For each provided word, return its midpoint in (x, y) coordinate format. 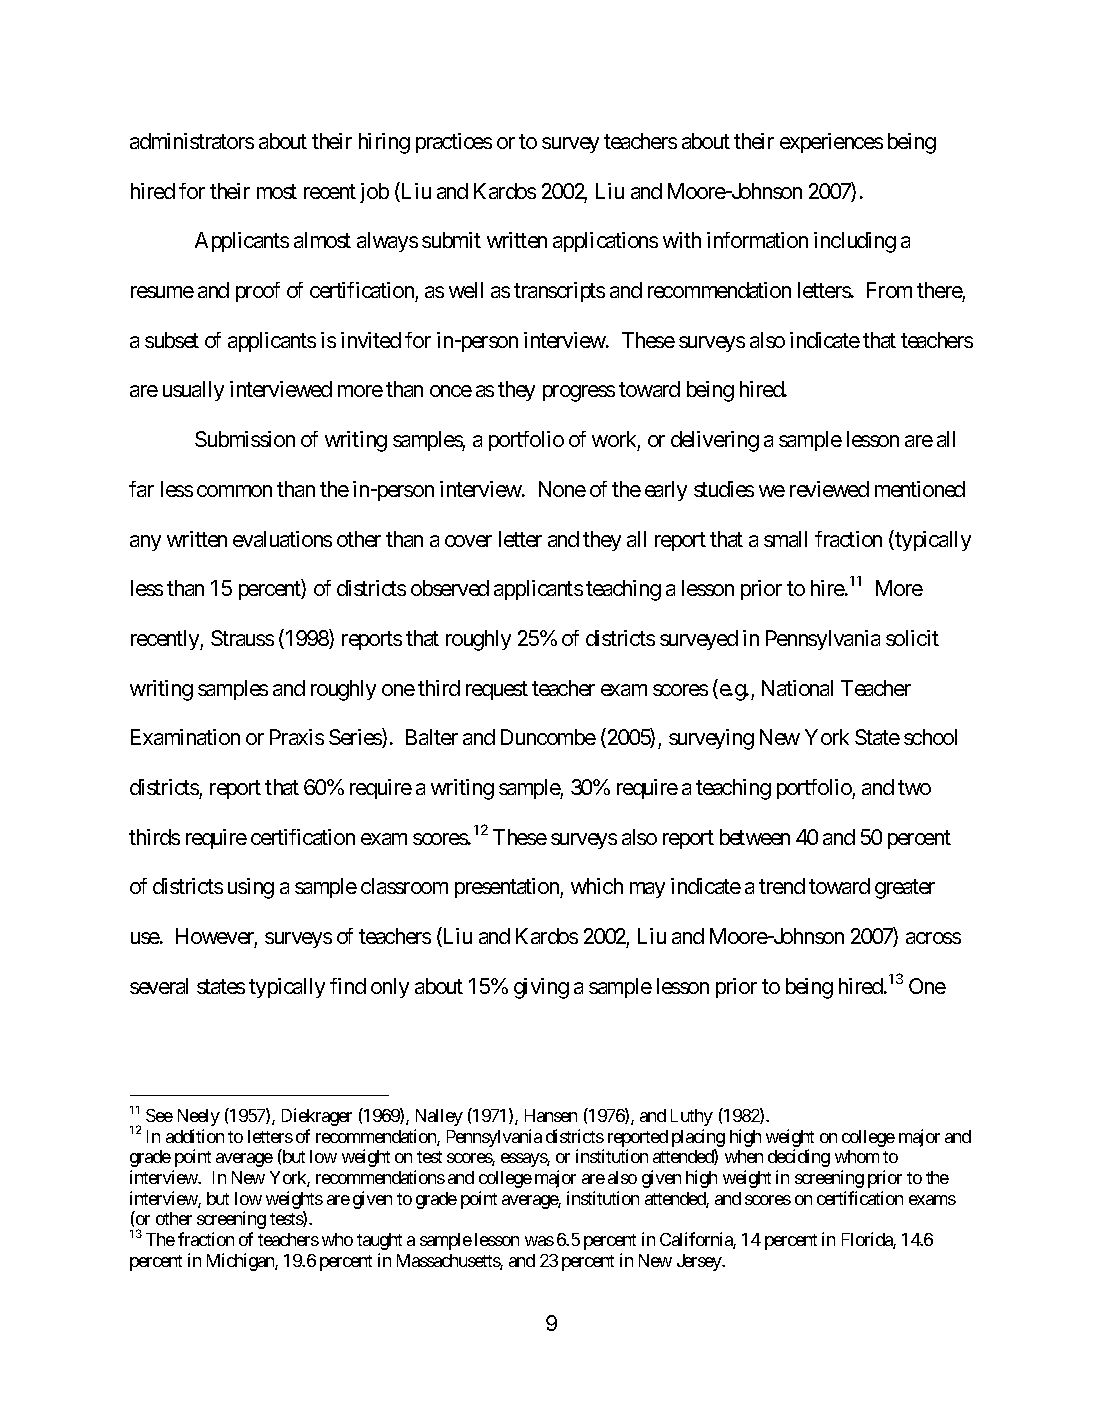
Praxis (297, 737)
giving (541, 988)
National (797, 688)
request (497, 690)
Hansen (551, 1115)
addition (195, 1136)
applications (605, 242)
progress (579, 394)
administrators (192, 141)
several (159, 986)
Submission (245, 439)
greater (905, 889)
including (855, 242)
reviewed (829, 489)
